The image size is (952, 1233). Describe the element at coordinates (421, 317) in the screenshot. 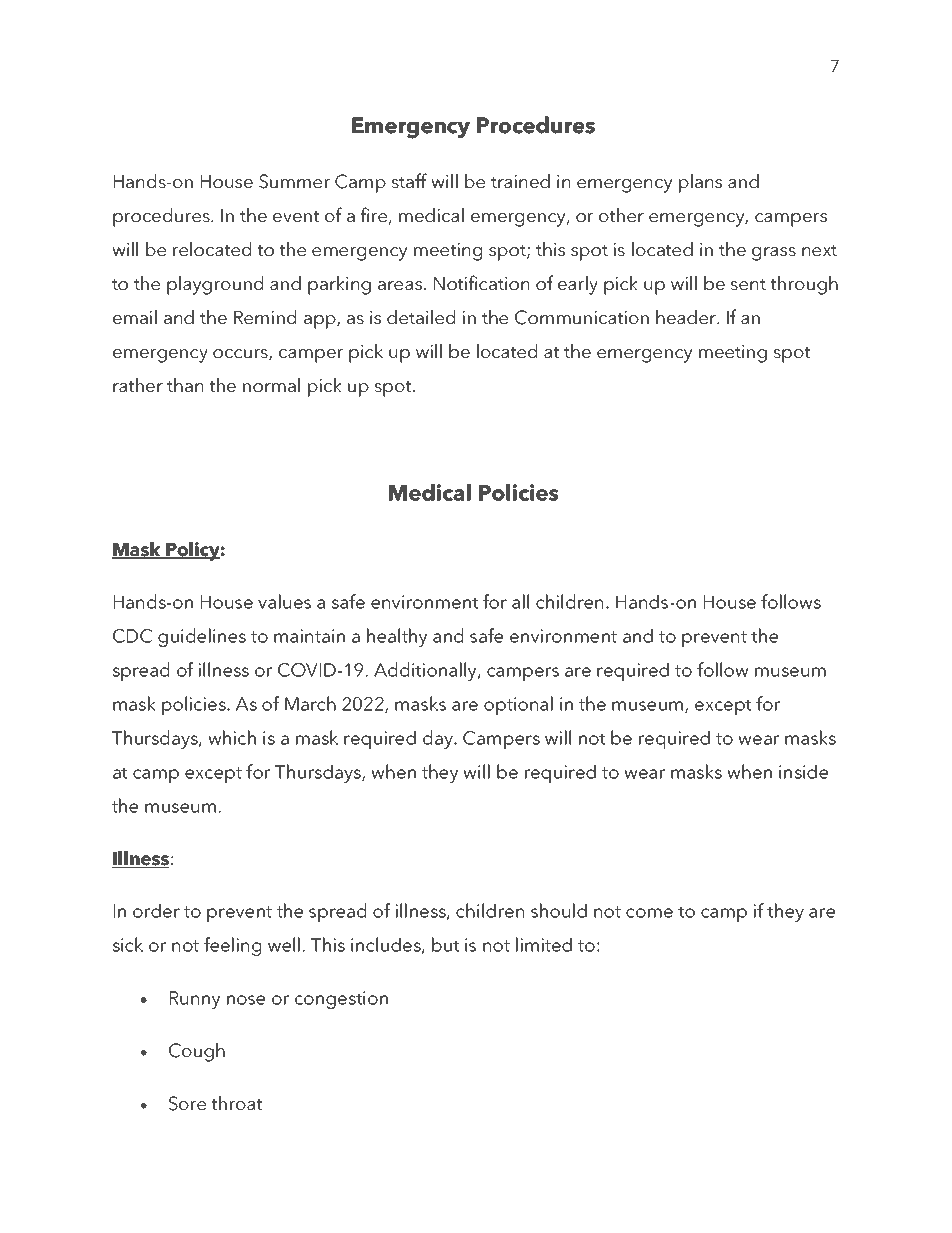

I see `detailed` at that location.
